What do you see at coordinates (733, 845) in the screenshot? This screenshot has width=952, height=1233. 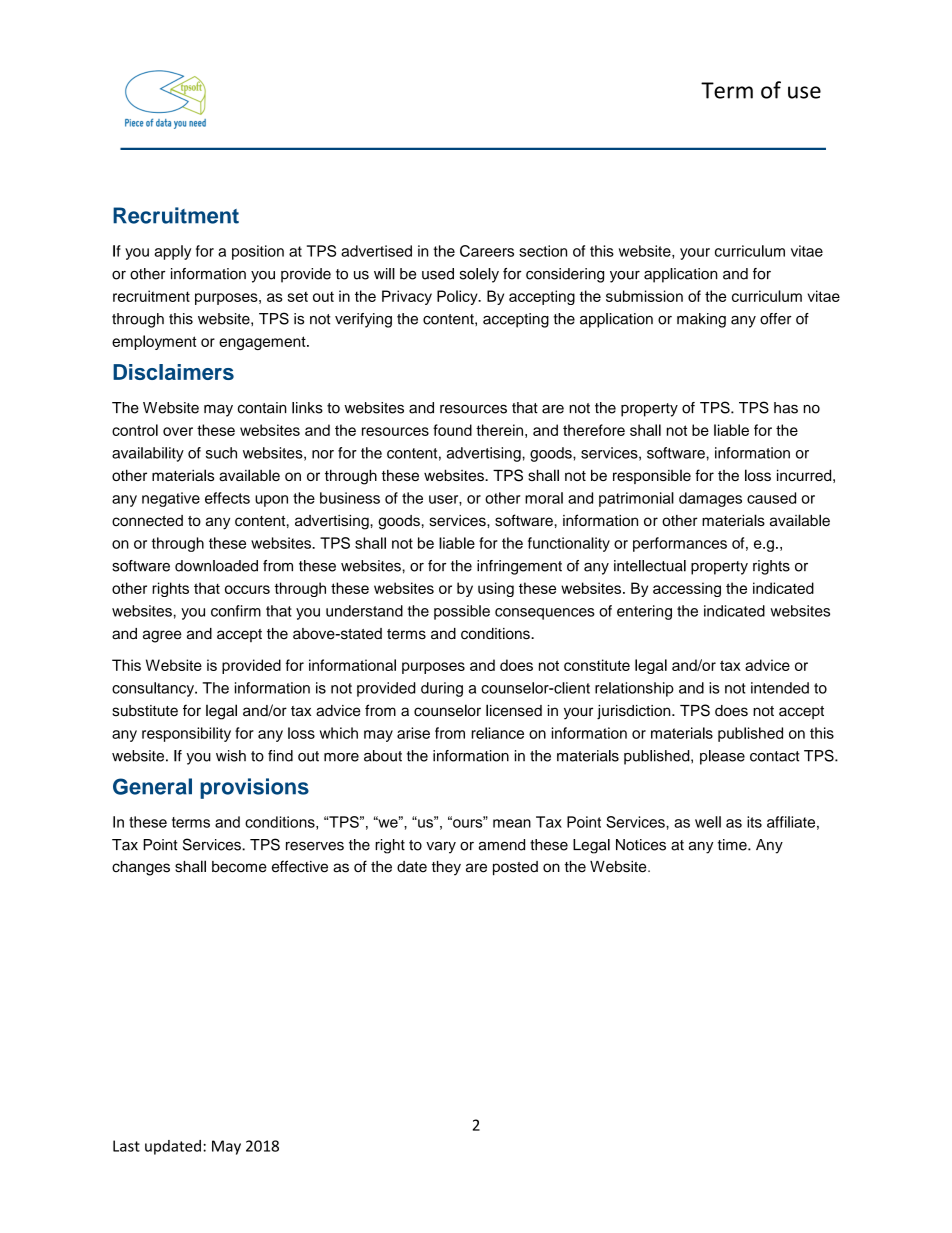 I see `time` at bounding box center [733, 845].
